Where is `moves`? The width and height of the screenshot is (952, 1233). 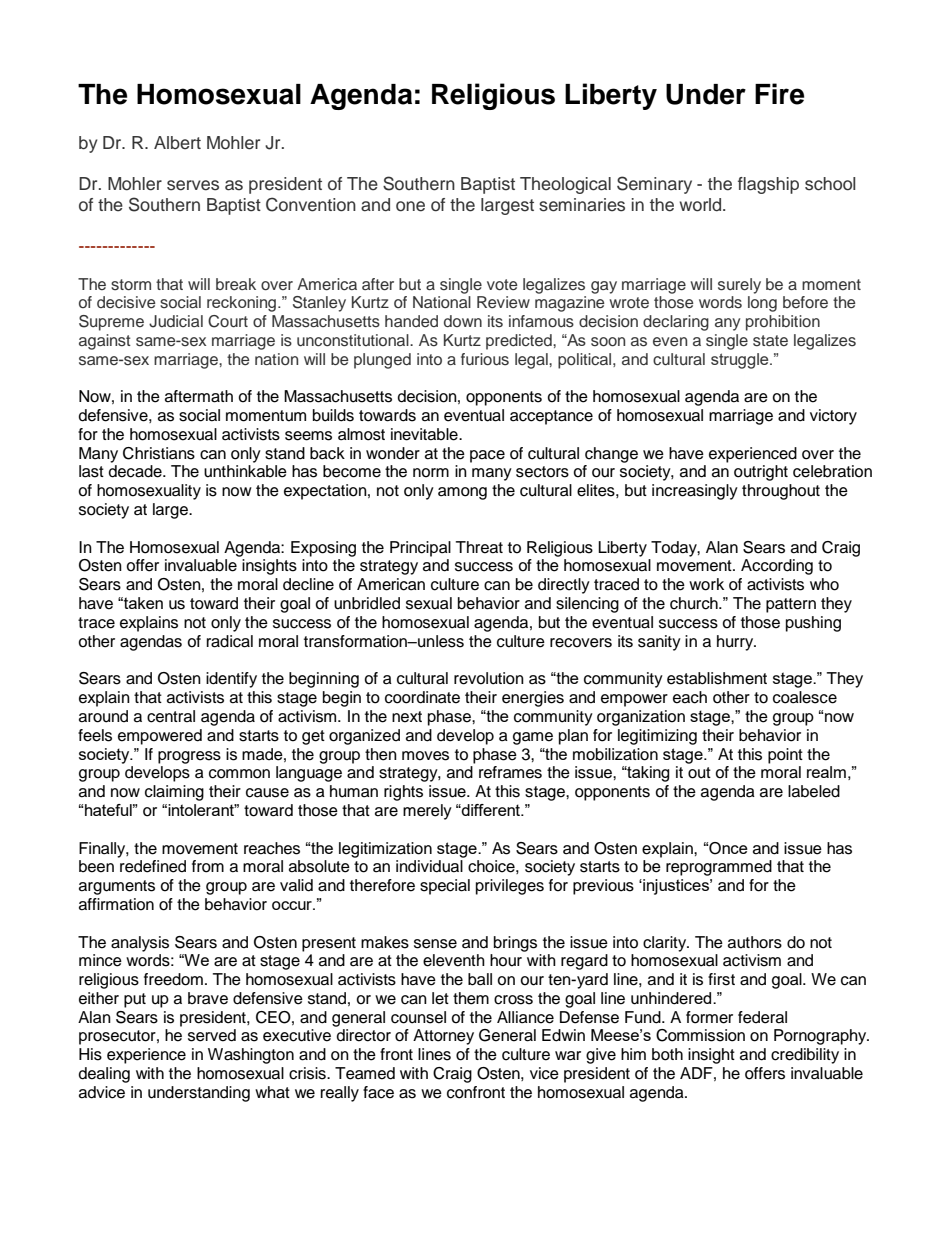
moves is located at coordinates (425, 756).
